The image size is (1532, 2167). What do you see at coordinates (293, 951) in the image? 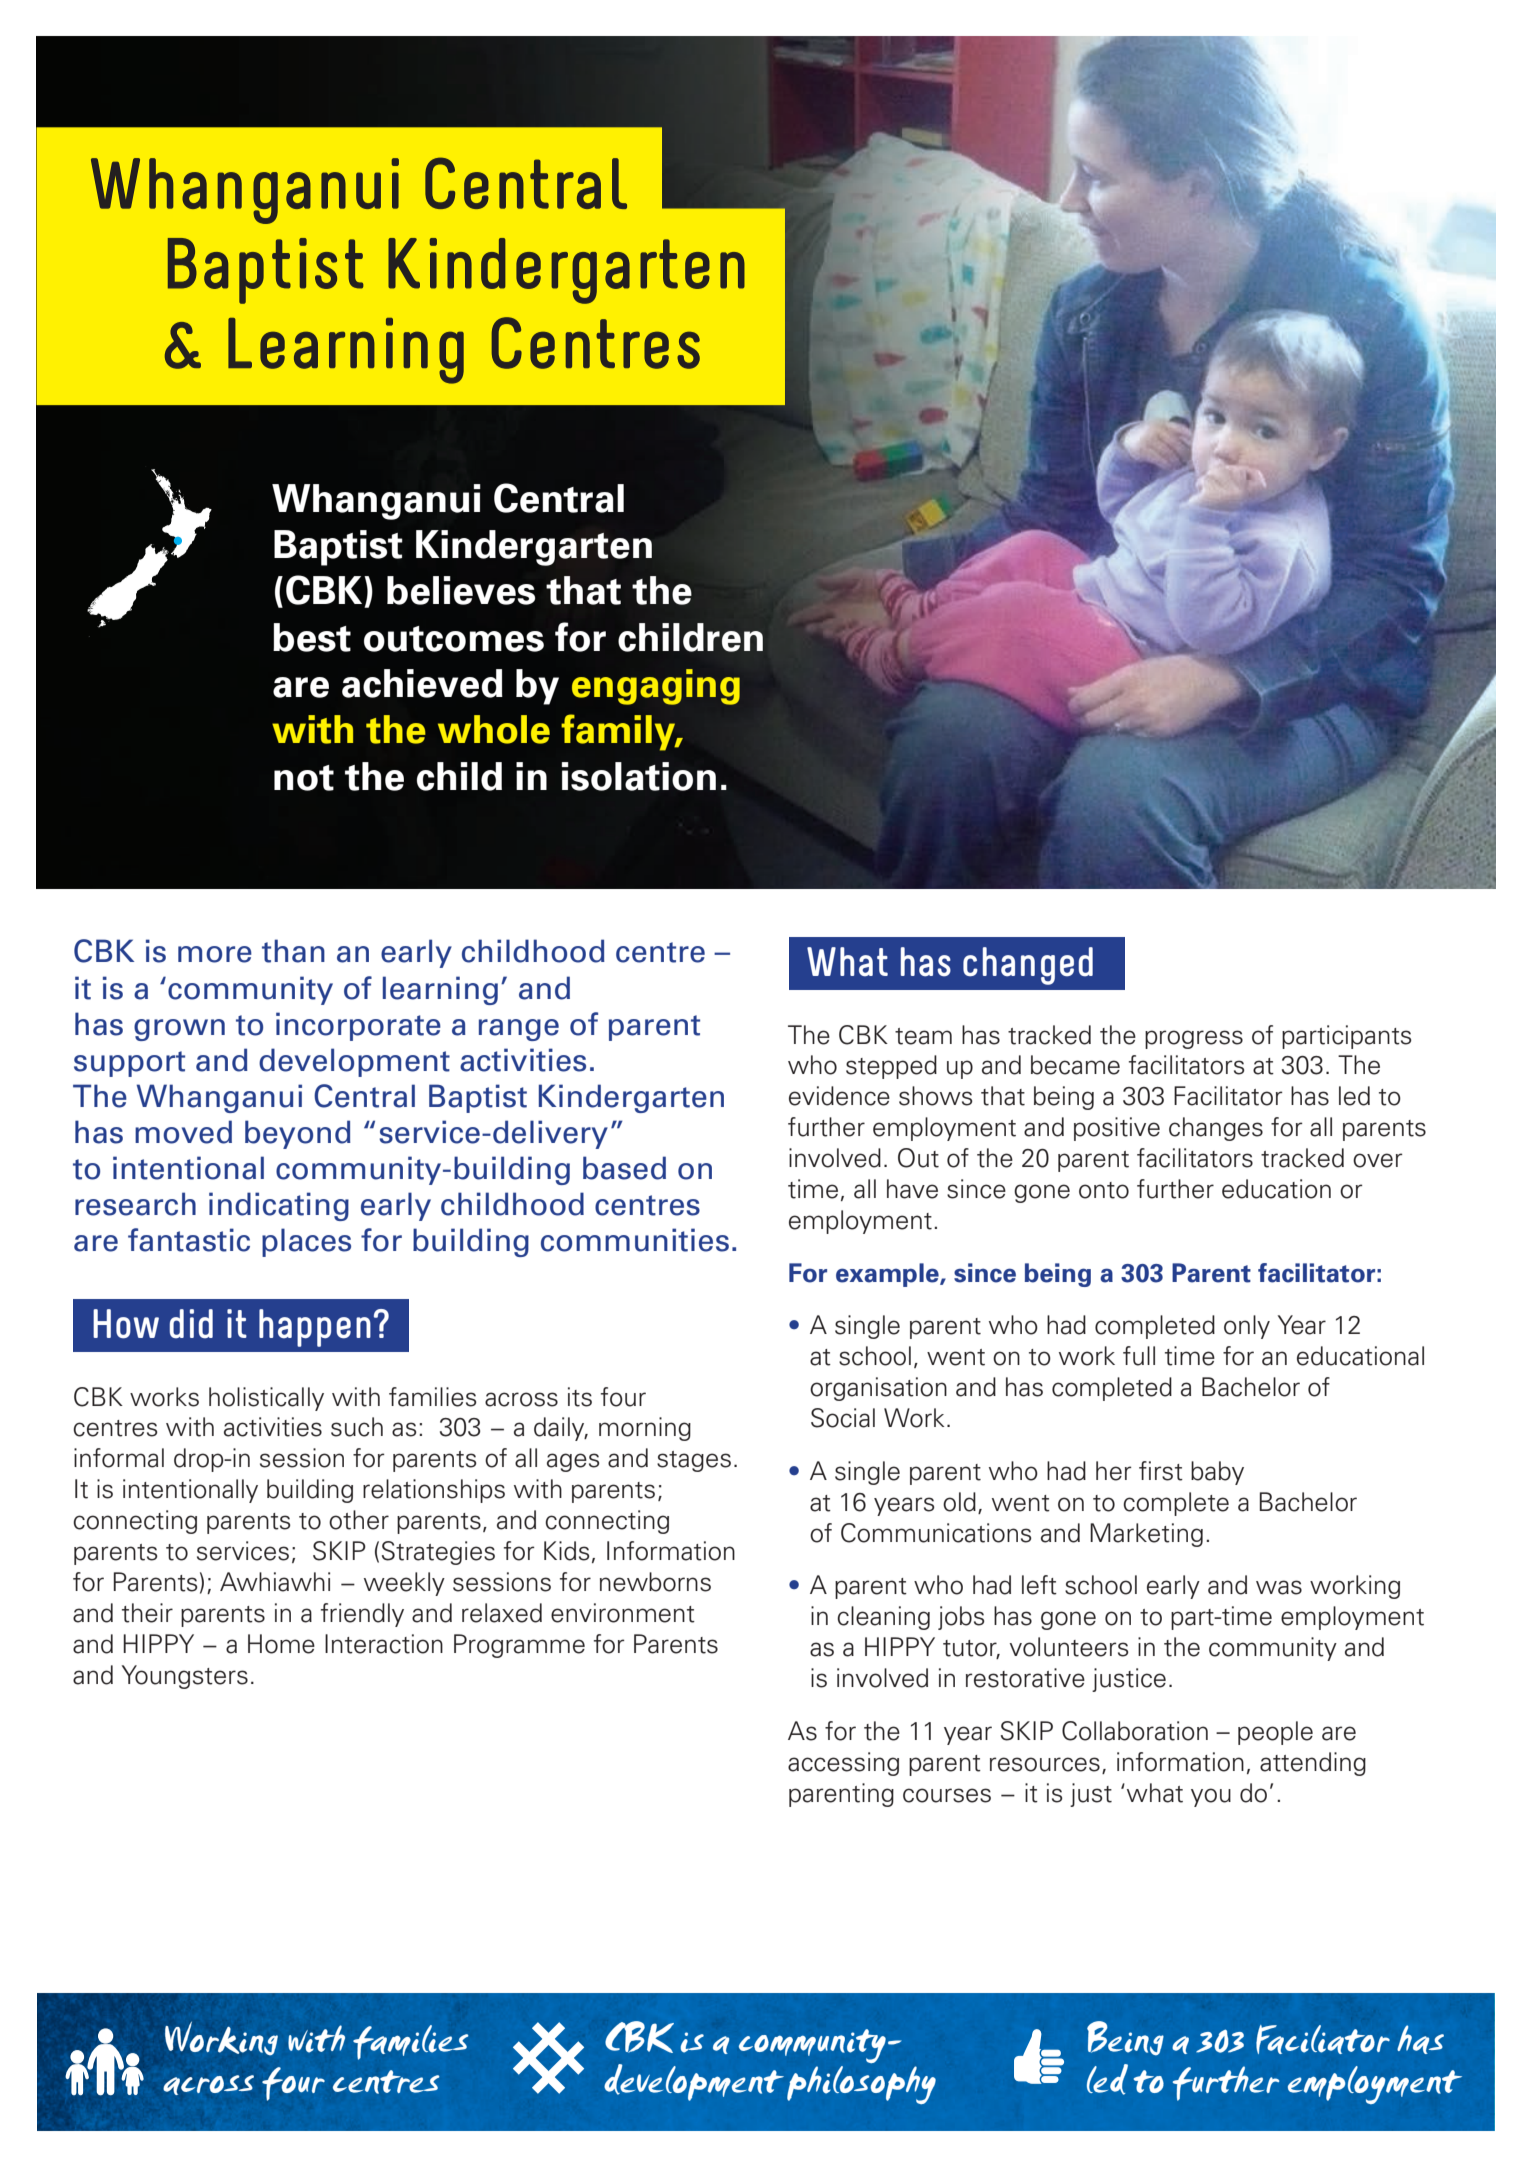
I see `than` at bounding box center [293, 951].
